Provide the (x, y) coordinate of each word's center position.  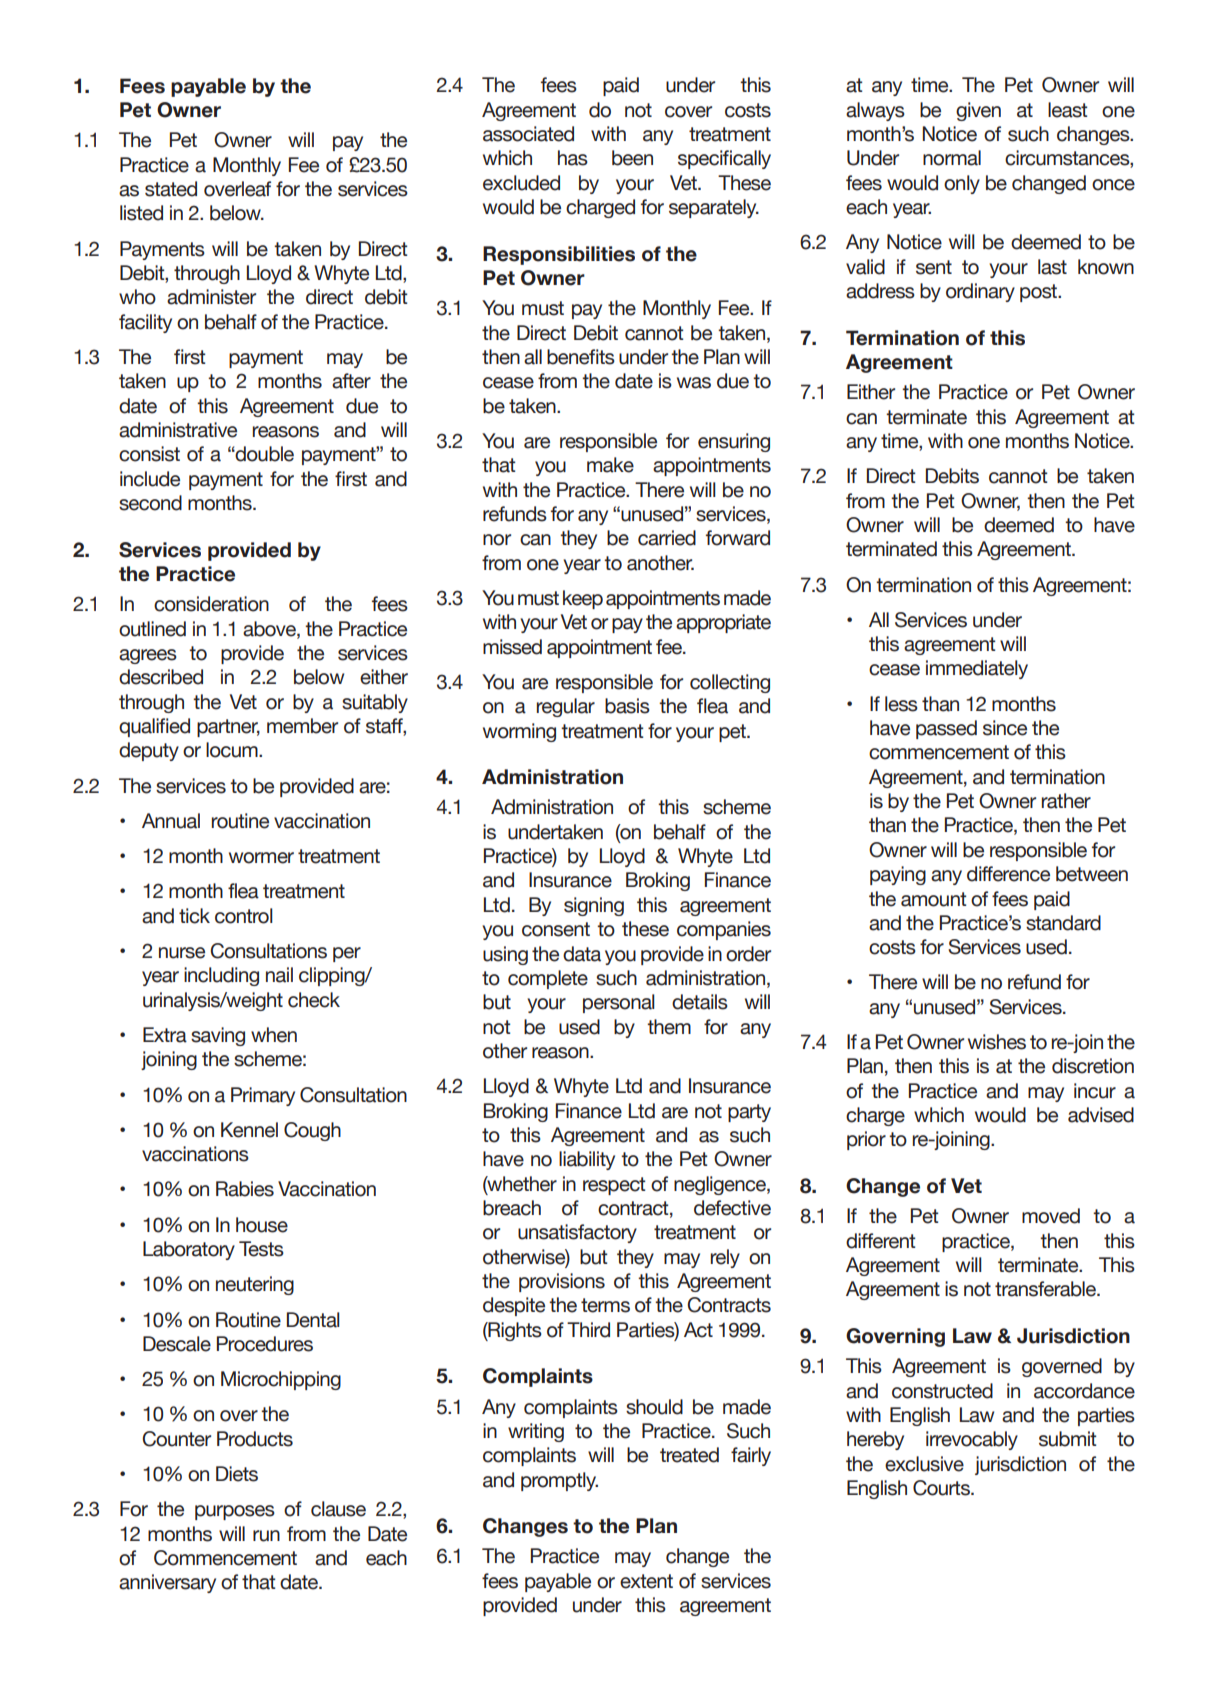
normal (952, 158)
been (632, 158)
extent (646, 1581)
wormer (261, 858)
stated (171, 189)
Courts (942, 1488)
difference (1008, 874)
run (266, 1536)
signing (594, 906)
